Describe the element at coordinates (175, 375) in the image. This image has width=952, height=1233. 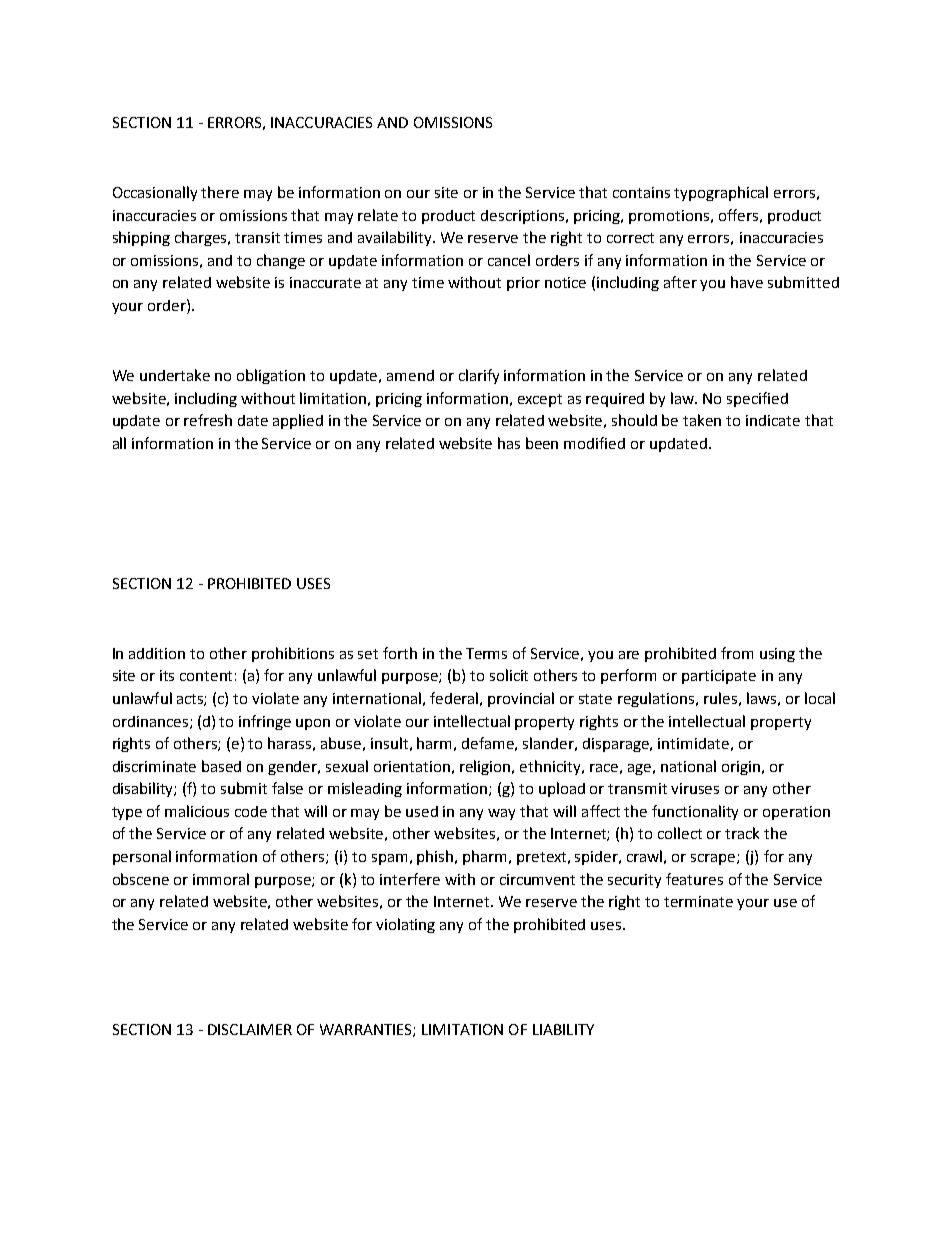
I see `undertake` at that location.
